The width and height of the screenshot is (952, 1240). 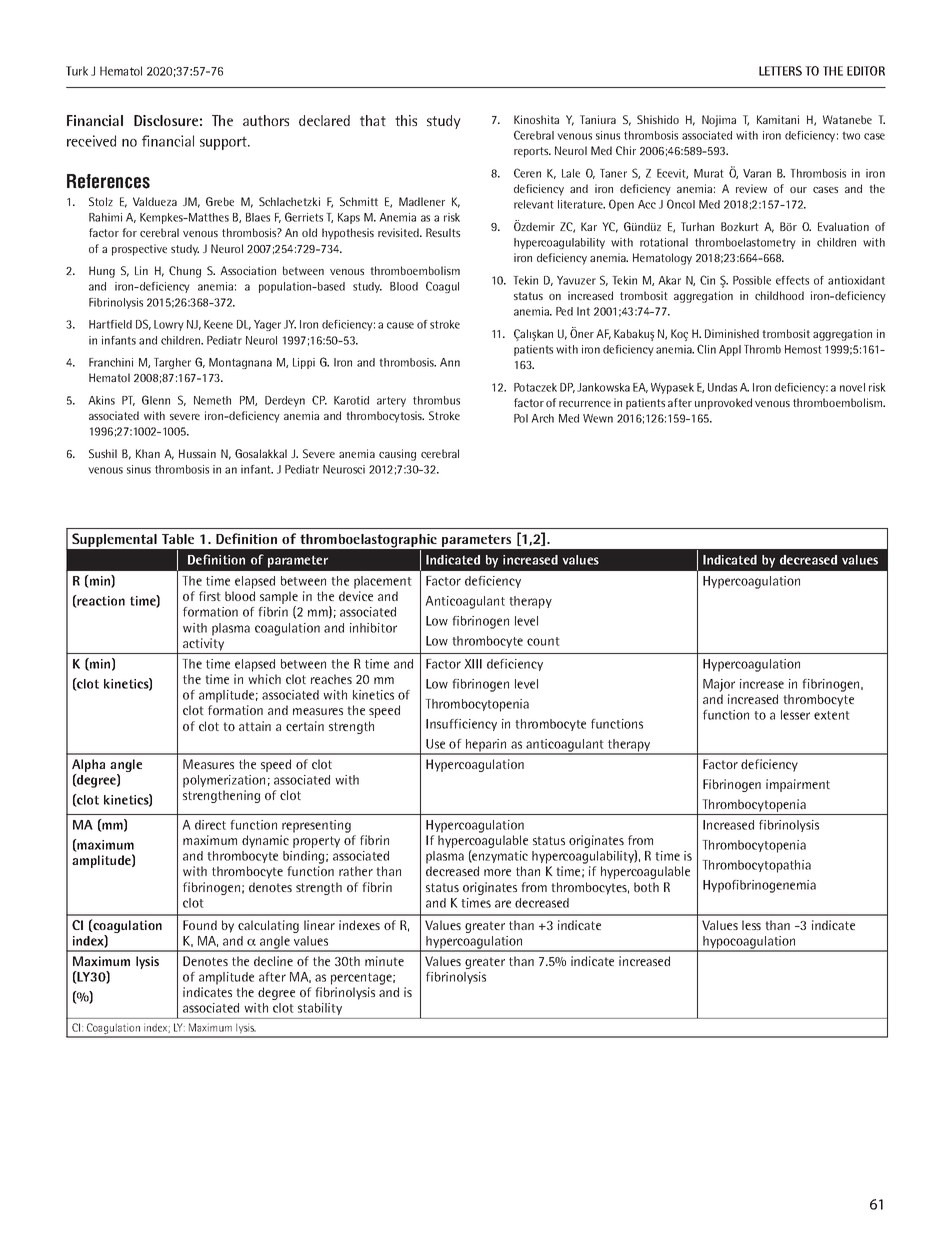 I want to click on Found, so click(x=200, y=925).
